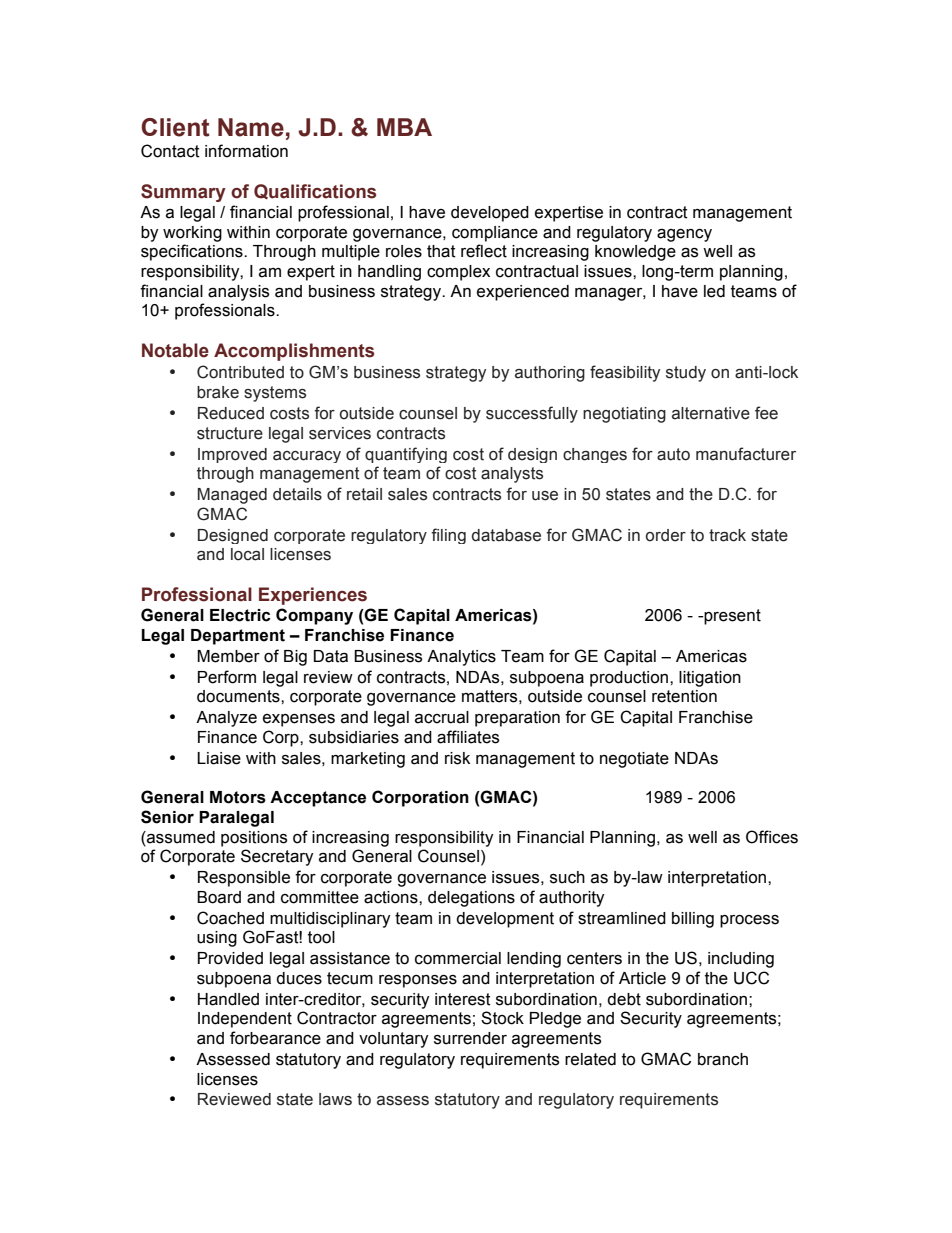 This screenshot has height=1233, width=952. Describe the element at coordinates (523, 293) in the screenshot. I see `experienced` at that location.
